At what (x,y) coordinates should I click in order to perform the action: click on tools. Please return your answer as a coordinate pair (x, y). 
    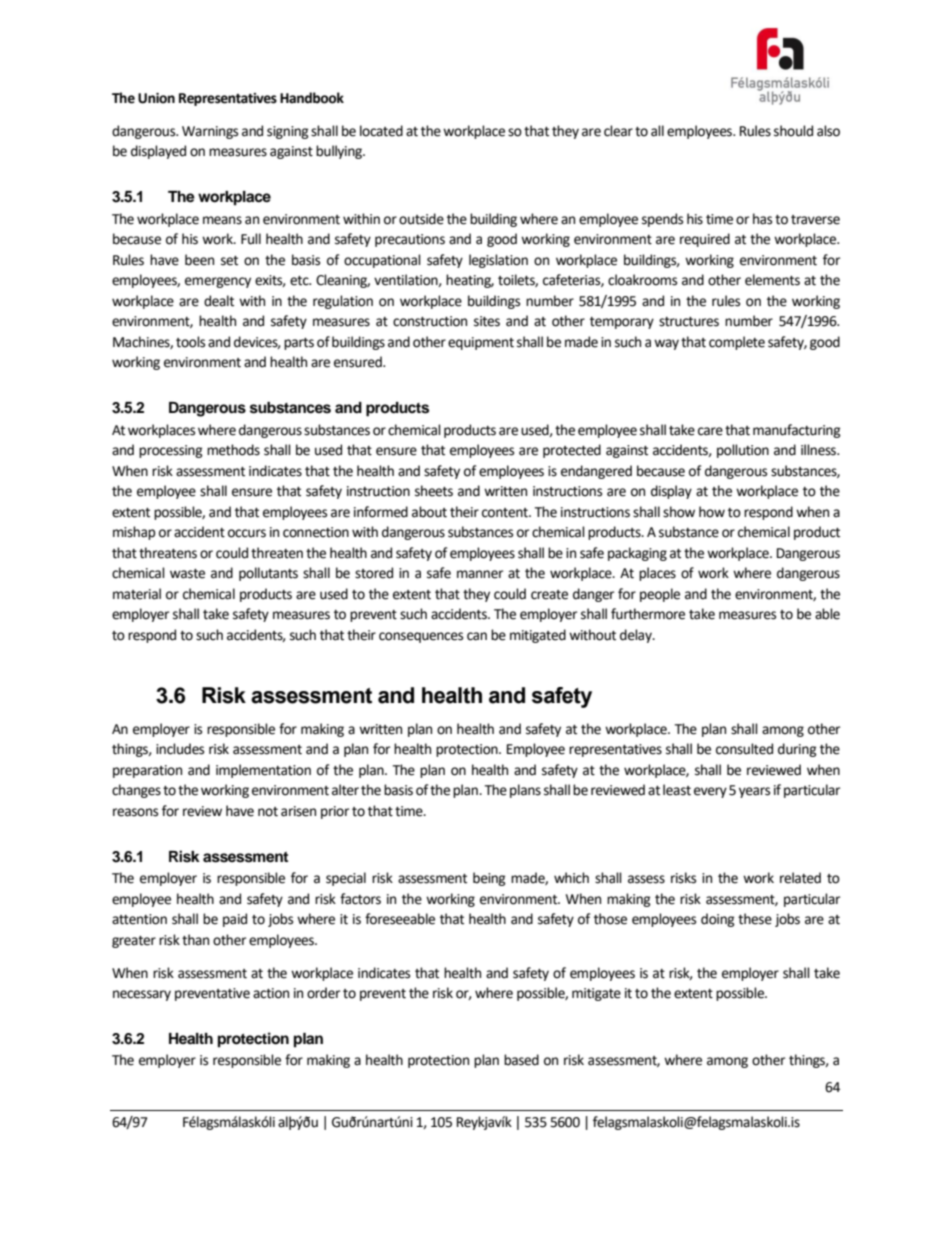
    Looking at the image, I should click on (190, 342).
